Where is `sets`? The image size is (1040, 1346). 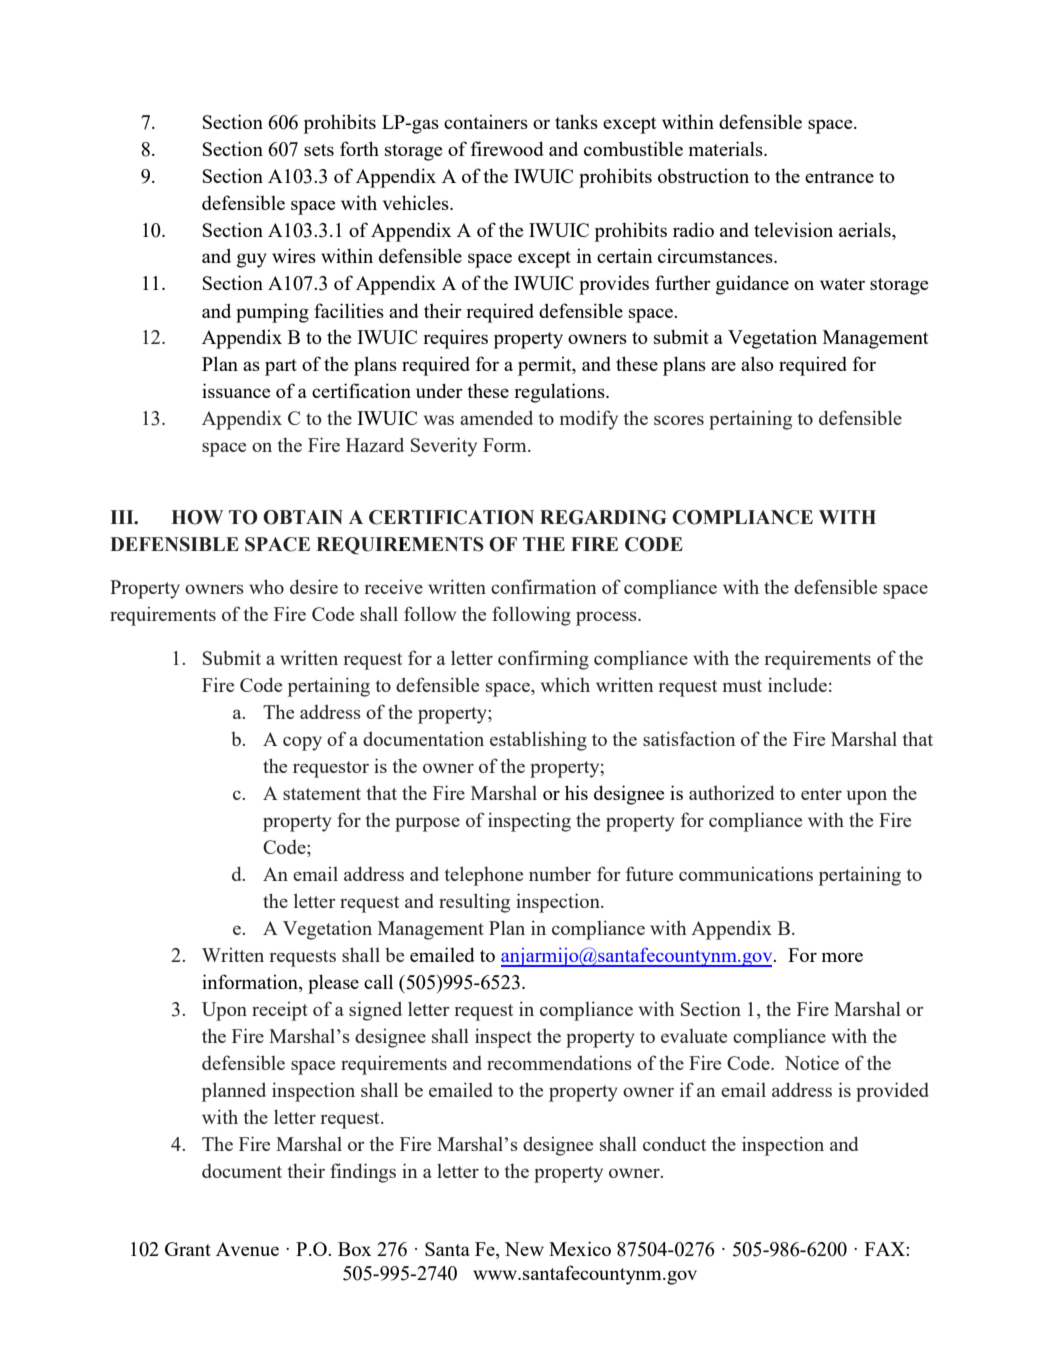
sets is located at coordinates (319, 150).
